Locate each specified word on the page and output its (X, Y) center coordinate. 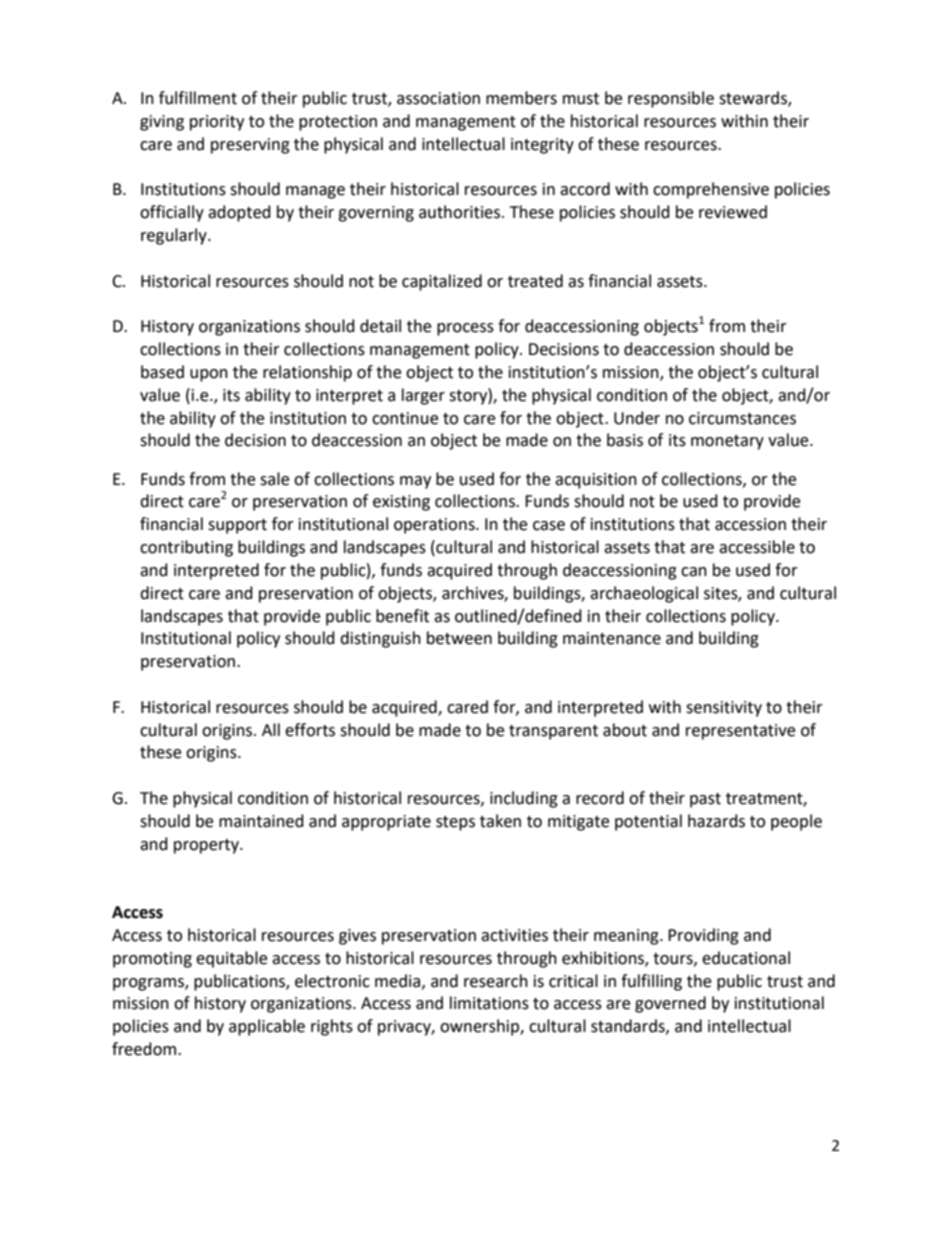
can (694, 572)
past (705, 800)
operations (435, 526)
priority (217, 123)
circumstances (742, 418)
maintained (261, 821)
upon (209, 375)
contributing (186, 548)
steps (455, 823)
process (465, 329)
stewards (754, 99)
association (438, 98)
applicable (267, 1027)
